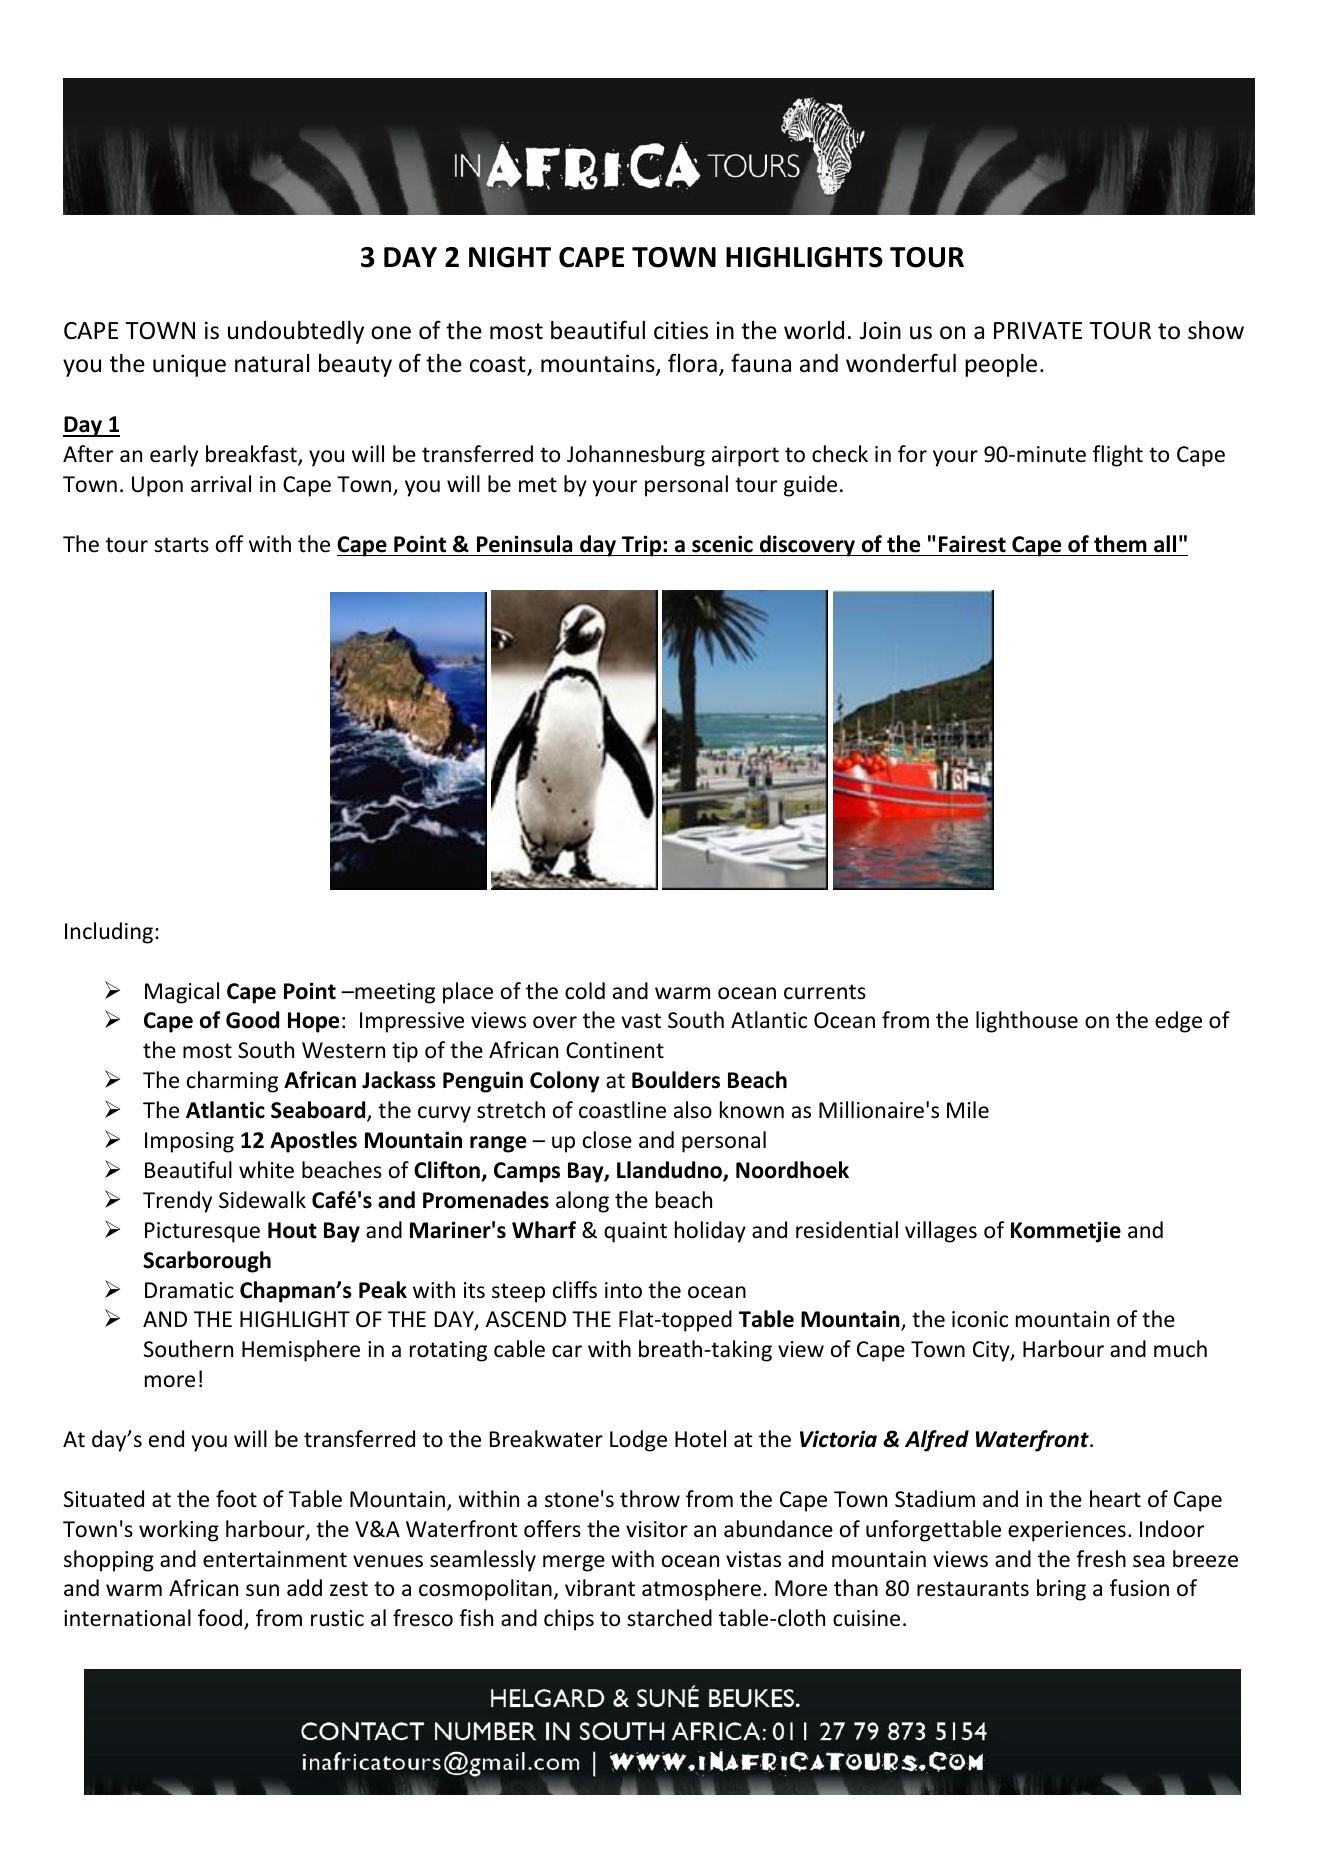  Describe the element at coordinates (980, 1319) in the page. I see `iconic` at that location.
